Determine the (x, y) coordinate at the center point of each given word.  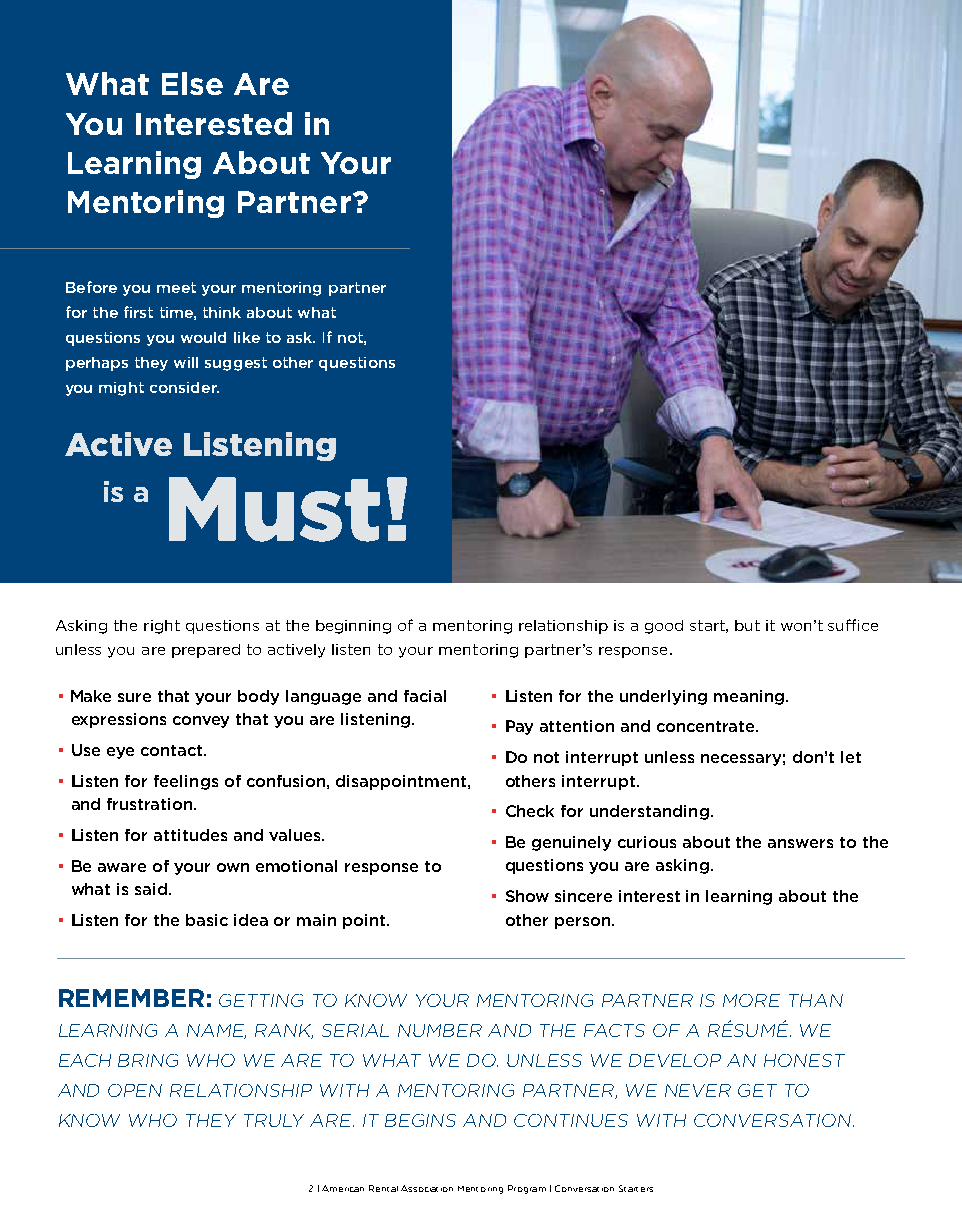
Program (527, 1189)
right (162, 627)
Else (192, 83)
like (247, 337)
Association (427, 1188)
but (747, 625)
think (222, 312)
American (343, 1188)
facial (425, 696)
